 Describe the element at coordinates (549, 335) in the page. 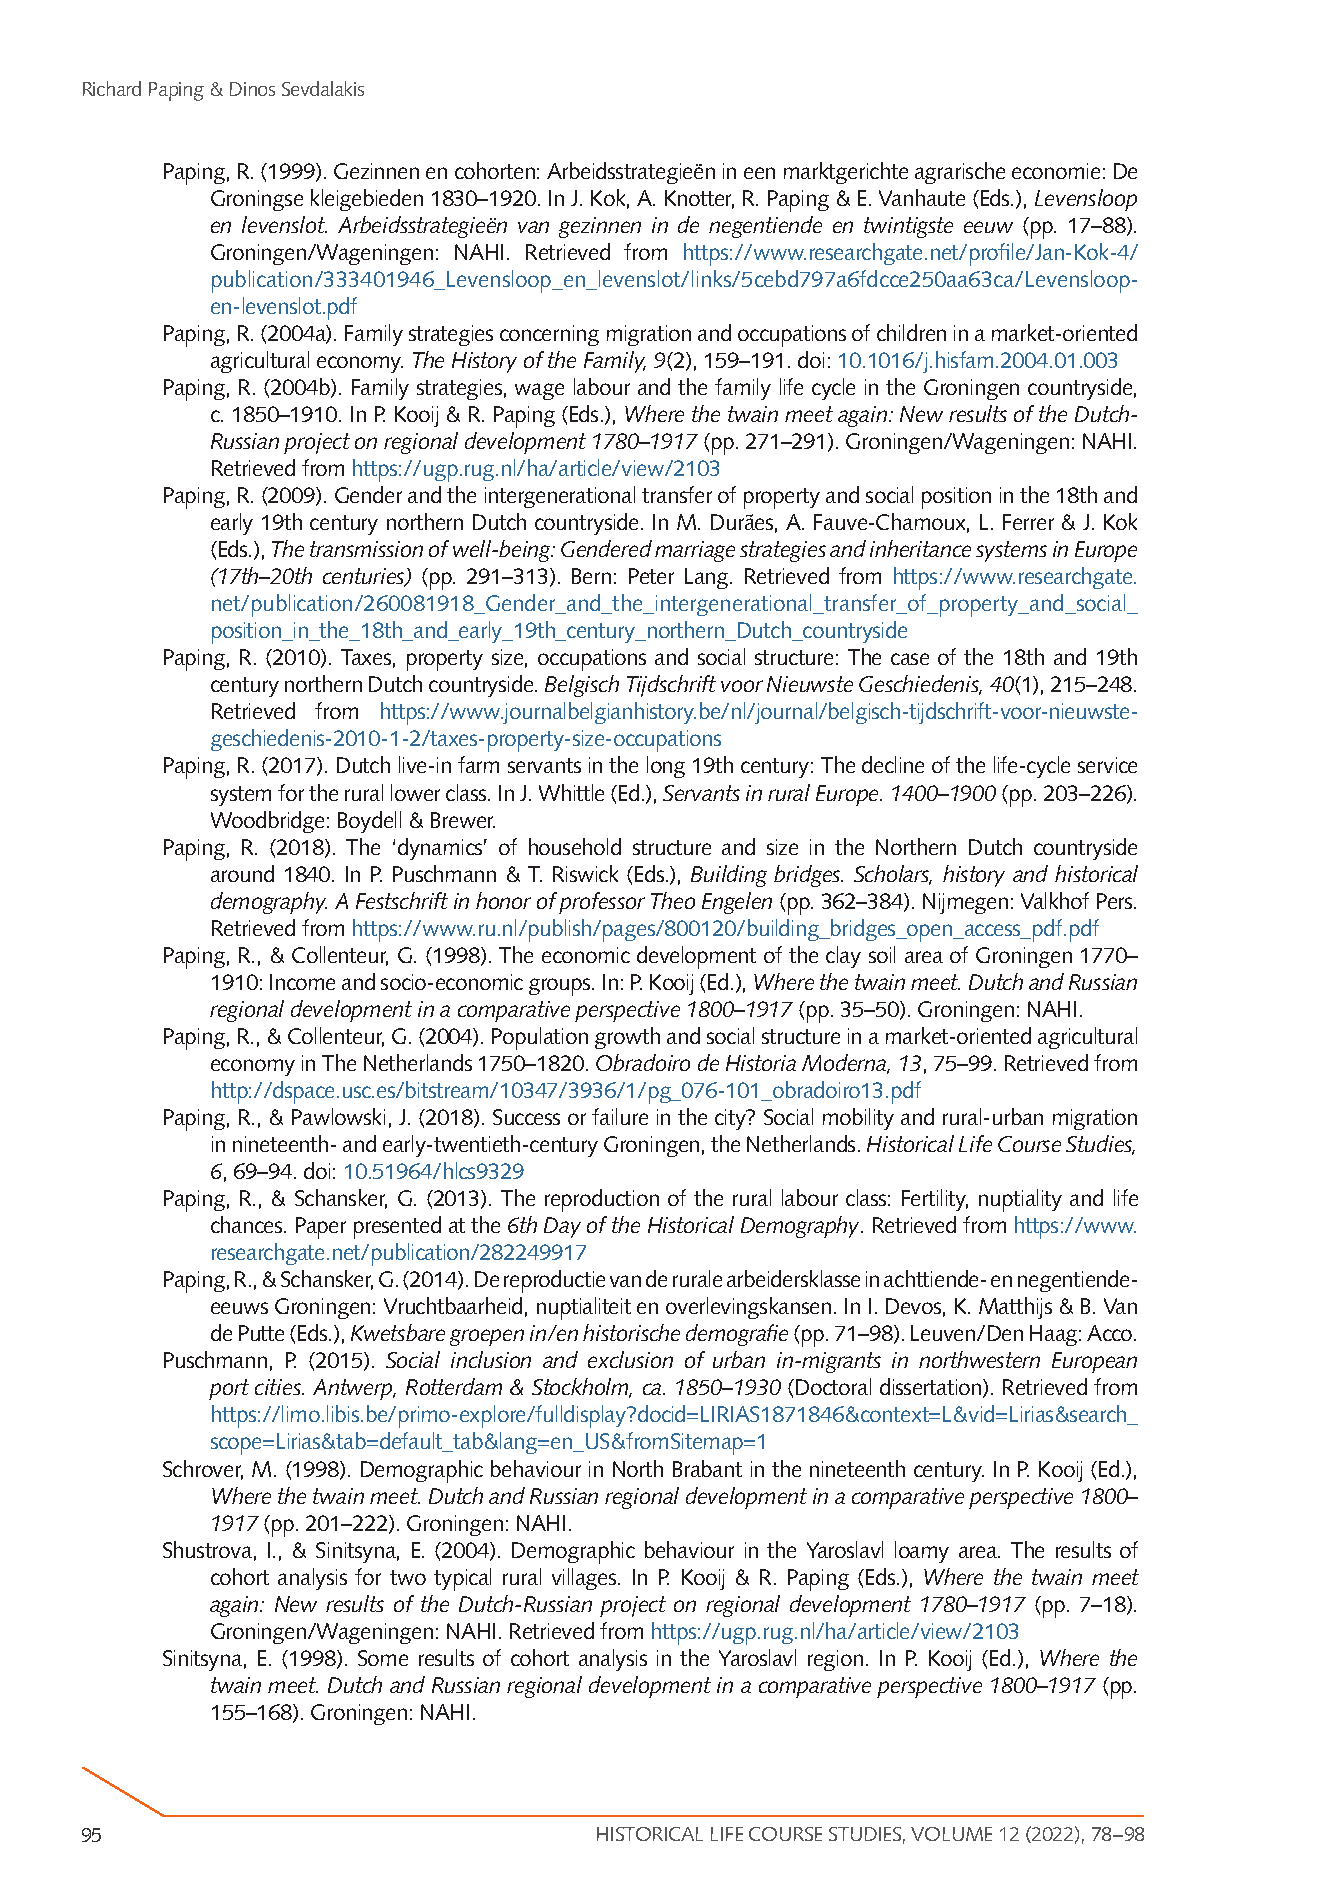

I see `concerning` at that location.
